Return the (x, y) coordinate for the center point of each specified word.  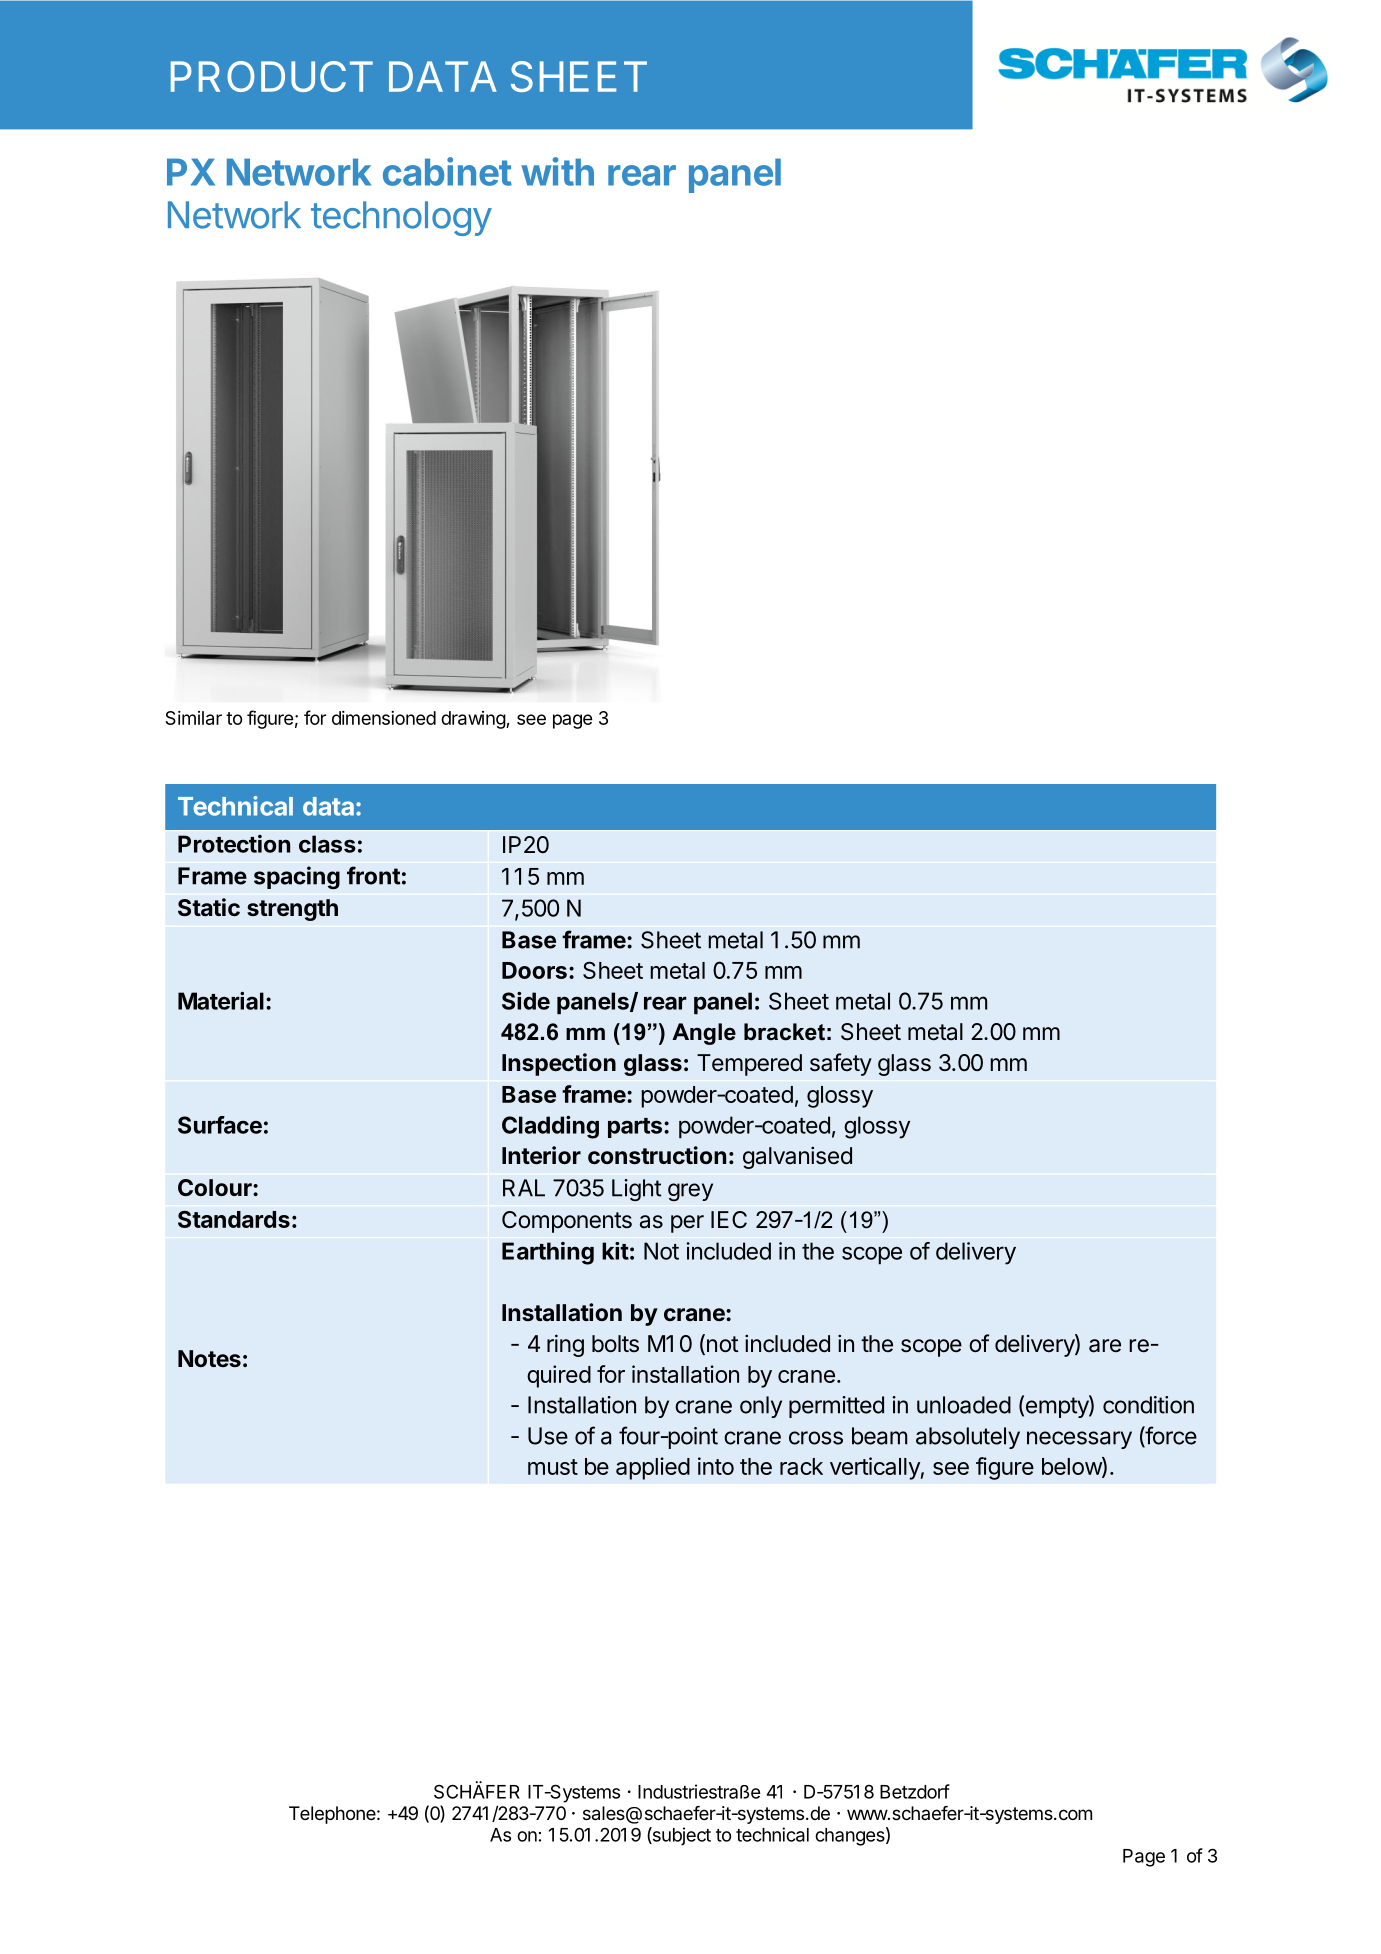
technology (401, 218)
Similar (193, 718)
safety (841, 1064)
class (327, 844)
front (373, 875)
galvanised (797, 1157)
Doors (534, 970)
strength (292, 910)
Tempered (749, 1065)
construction (657, 1155)
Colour (216, 1187)
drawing (474, 720)
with (557, 171)
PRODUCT (272, 76)
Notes (209, 1358)
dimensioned (384, 718)
